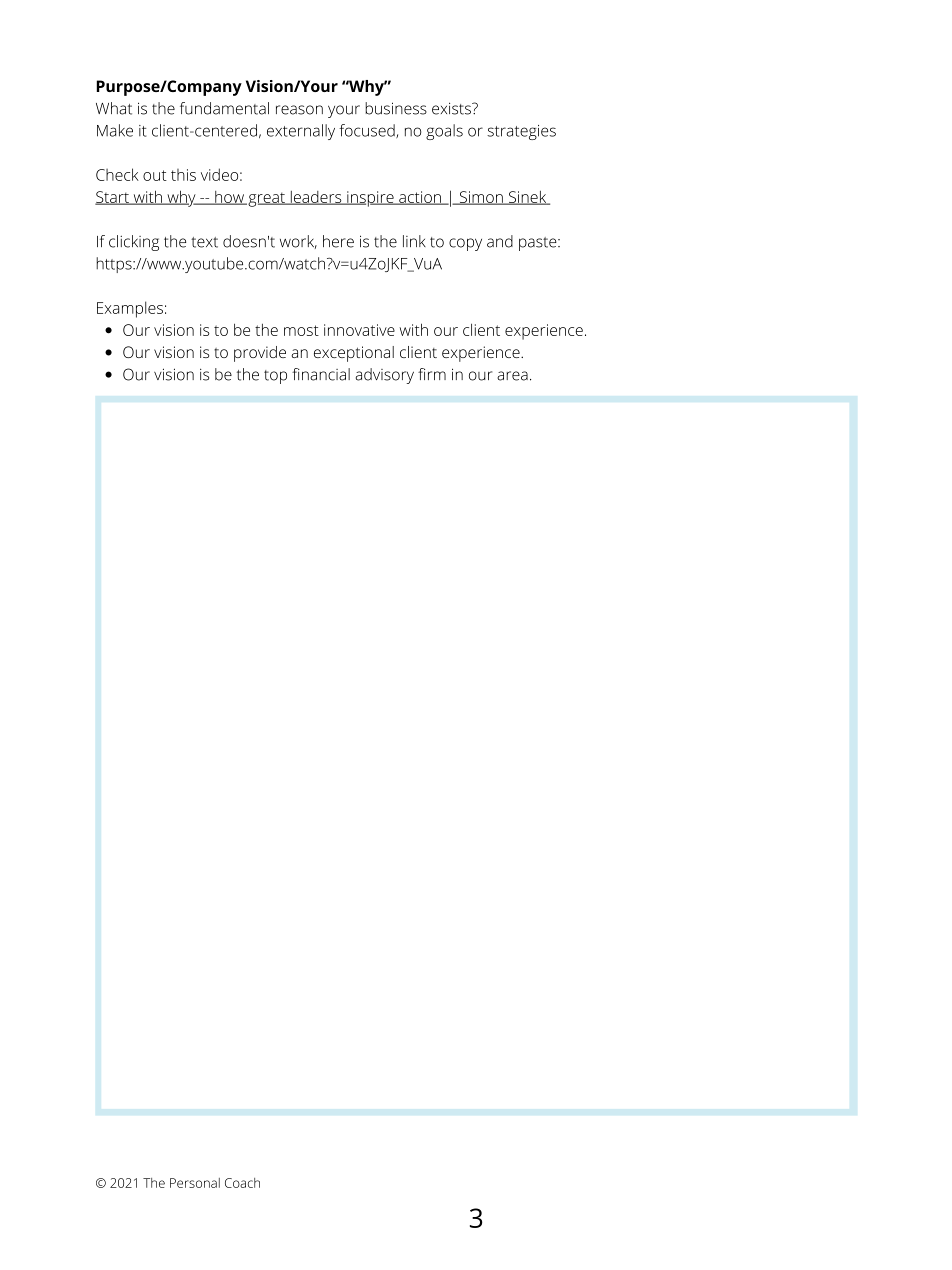  I want to click on financial, so click(321, 374).
